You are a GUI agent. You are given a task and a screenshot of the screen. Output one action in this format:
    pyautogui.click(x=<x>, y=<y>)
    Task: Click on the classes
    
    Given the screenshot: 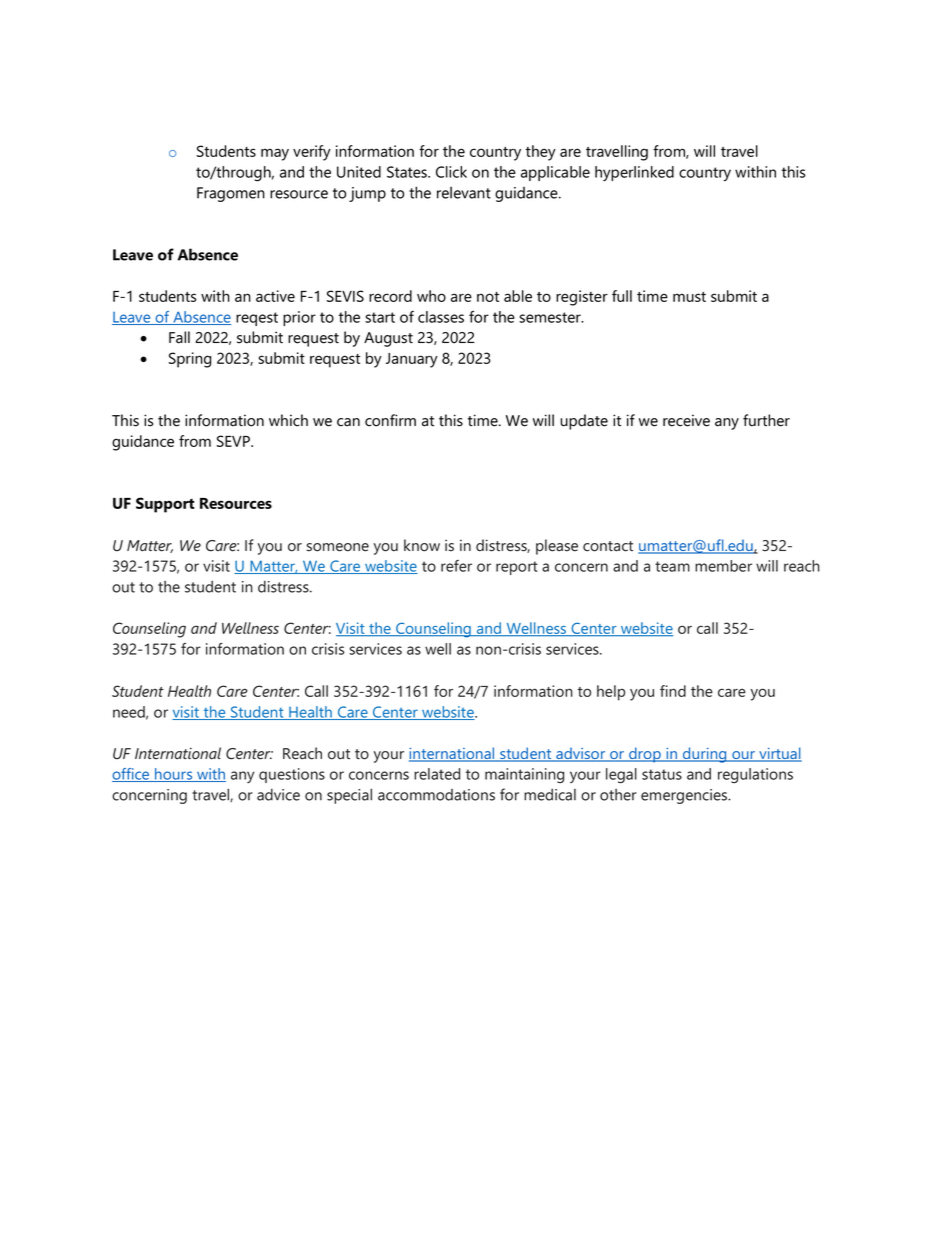 What is the action you would take?
    pyautogui.click(x=441, y=317)
